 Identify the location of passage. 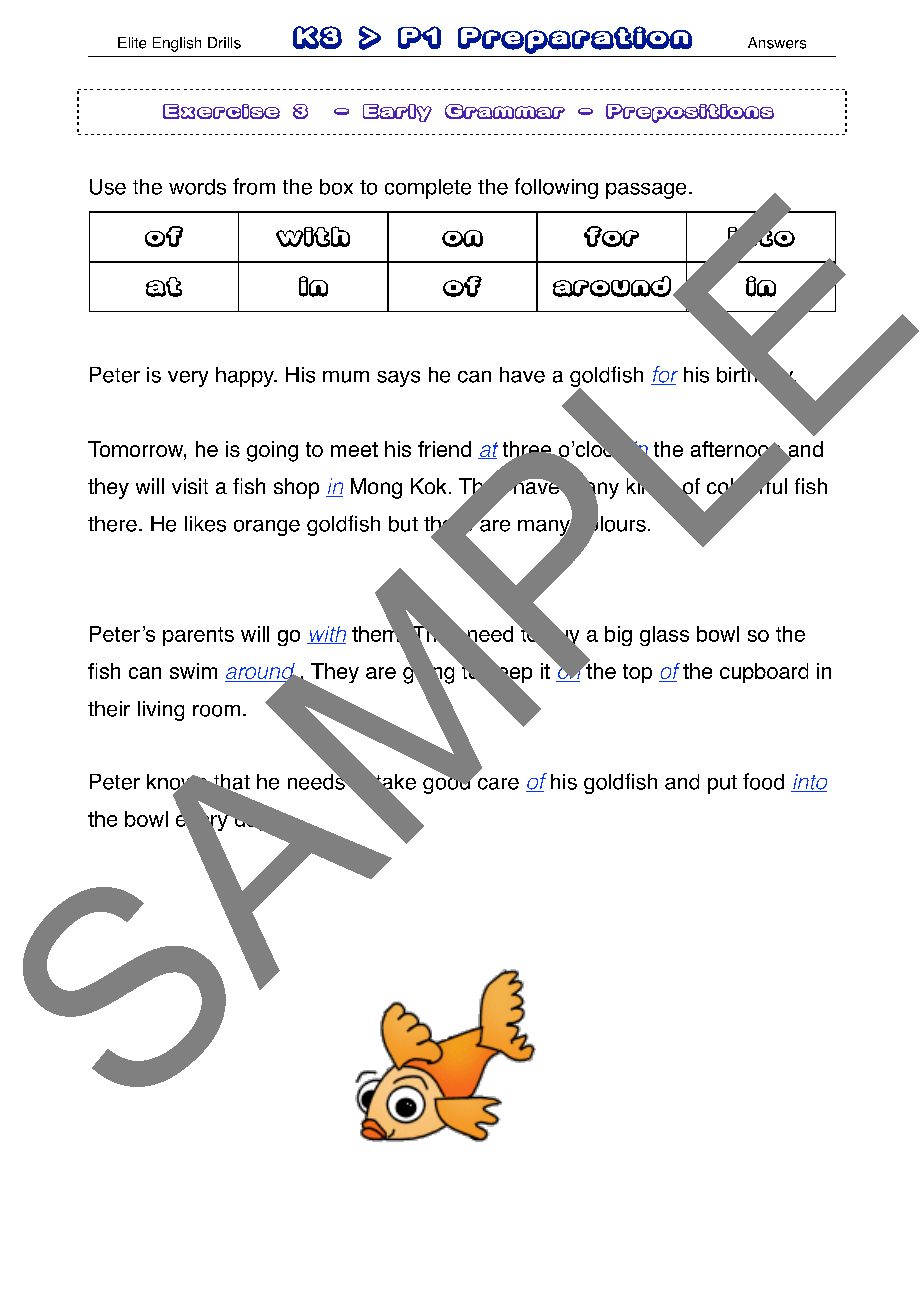
(646, 191).
